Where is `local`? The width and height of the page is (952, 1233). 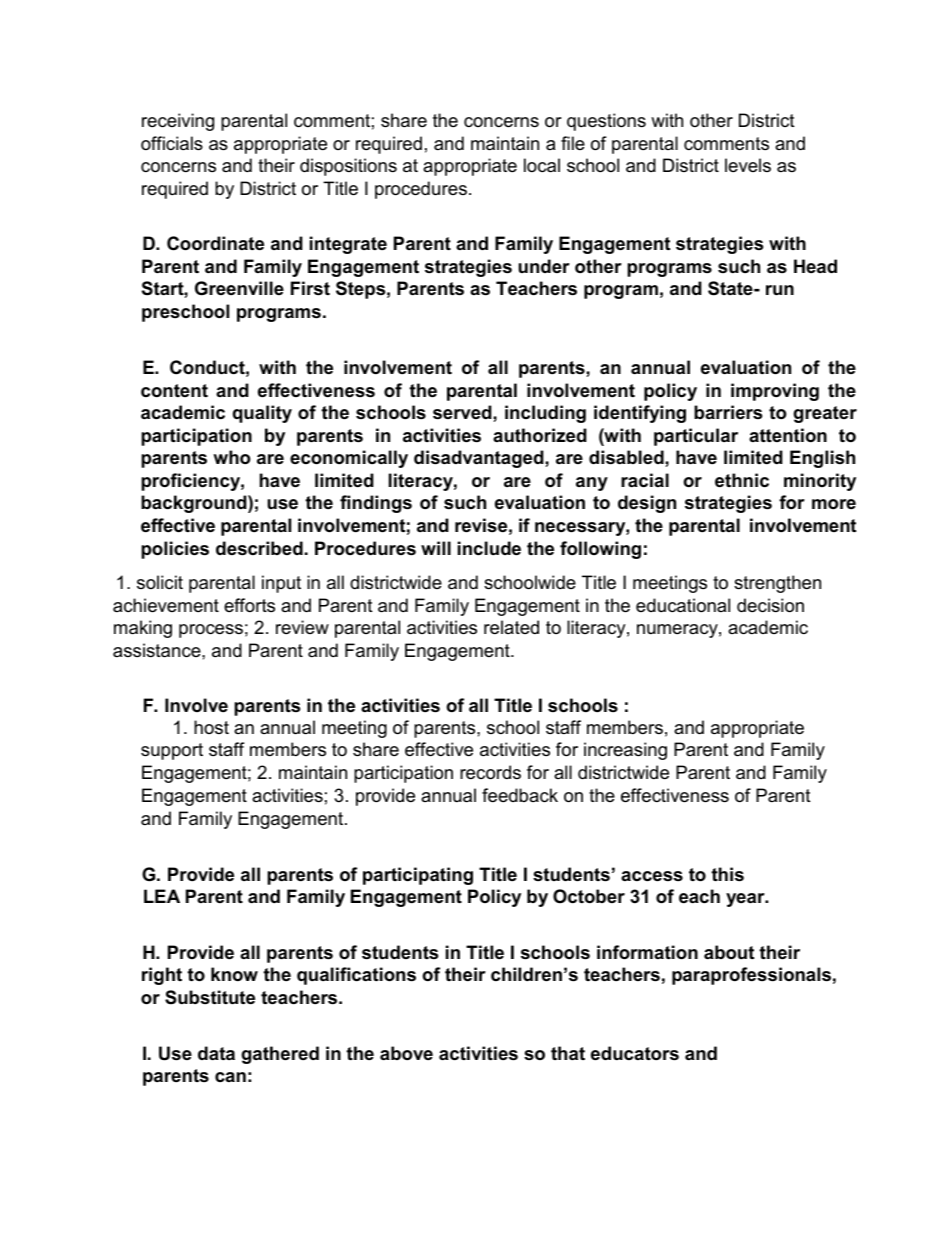
local is located at coordinates (542, 165).
